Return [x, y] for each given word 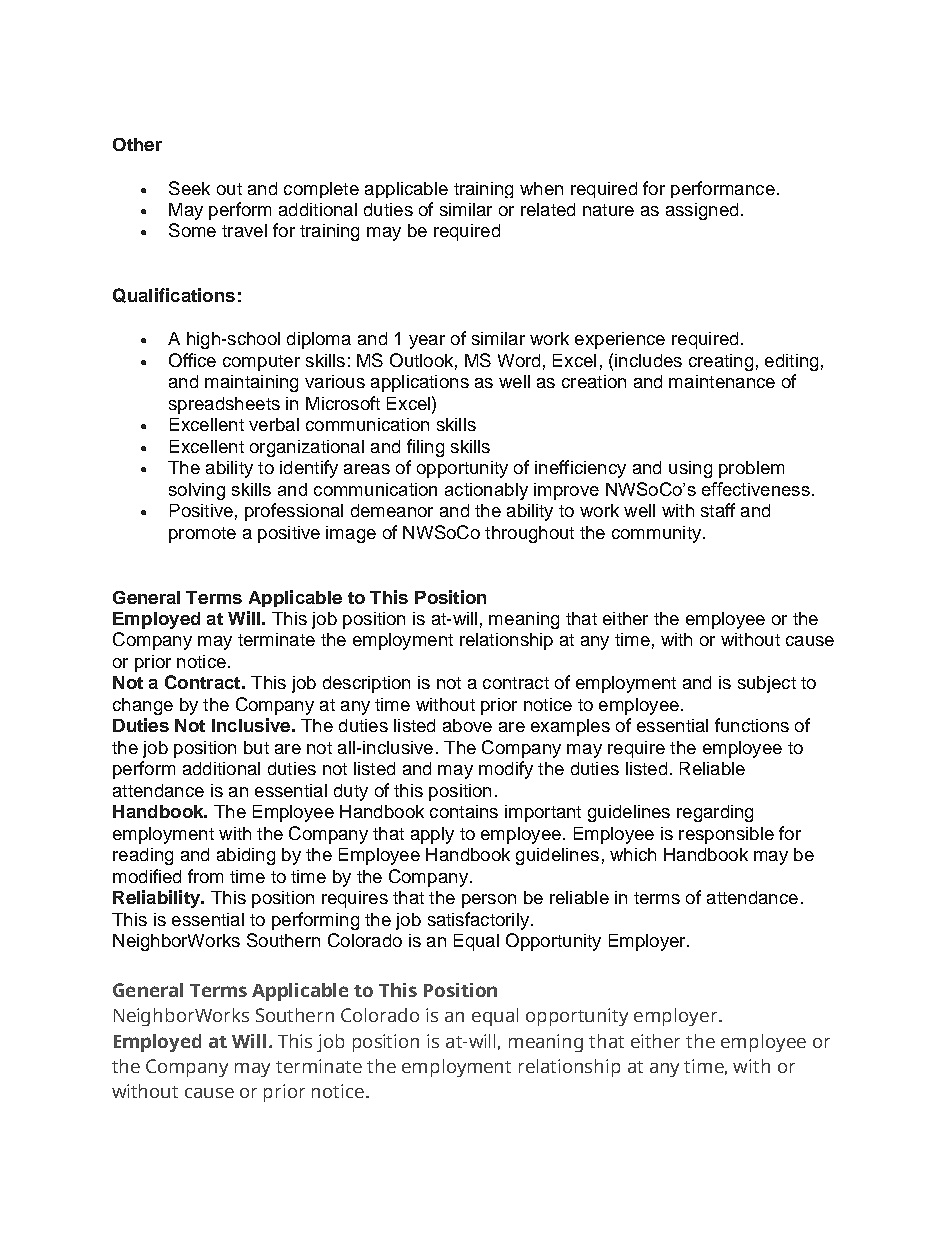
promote [202, 535]
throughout [529, 534]
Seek [189, 188]
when [541, 188]
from [205, 876]
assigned [702, 211]
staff [718, 510]
